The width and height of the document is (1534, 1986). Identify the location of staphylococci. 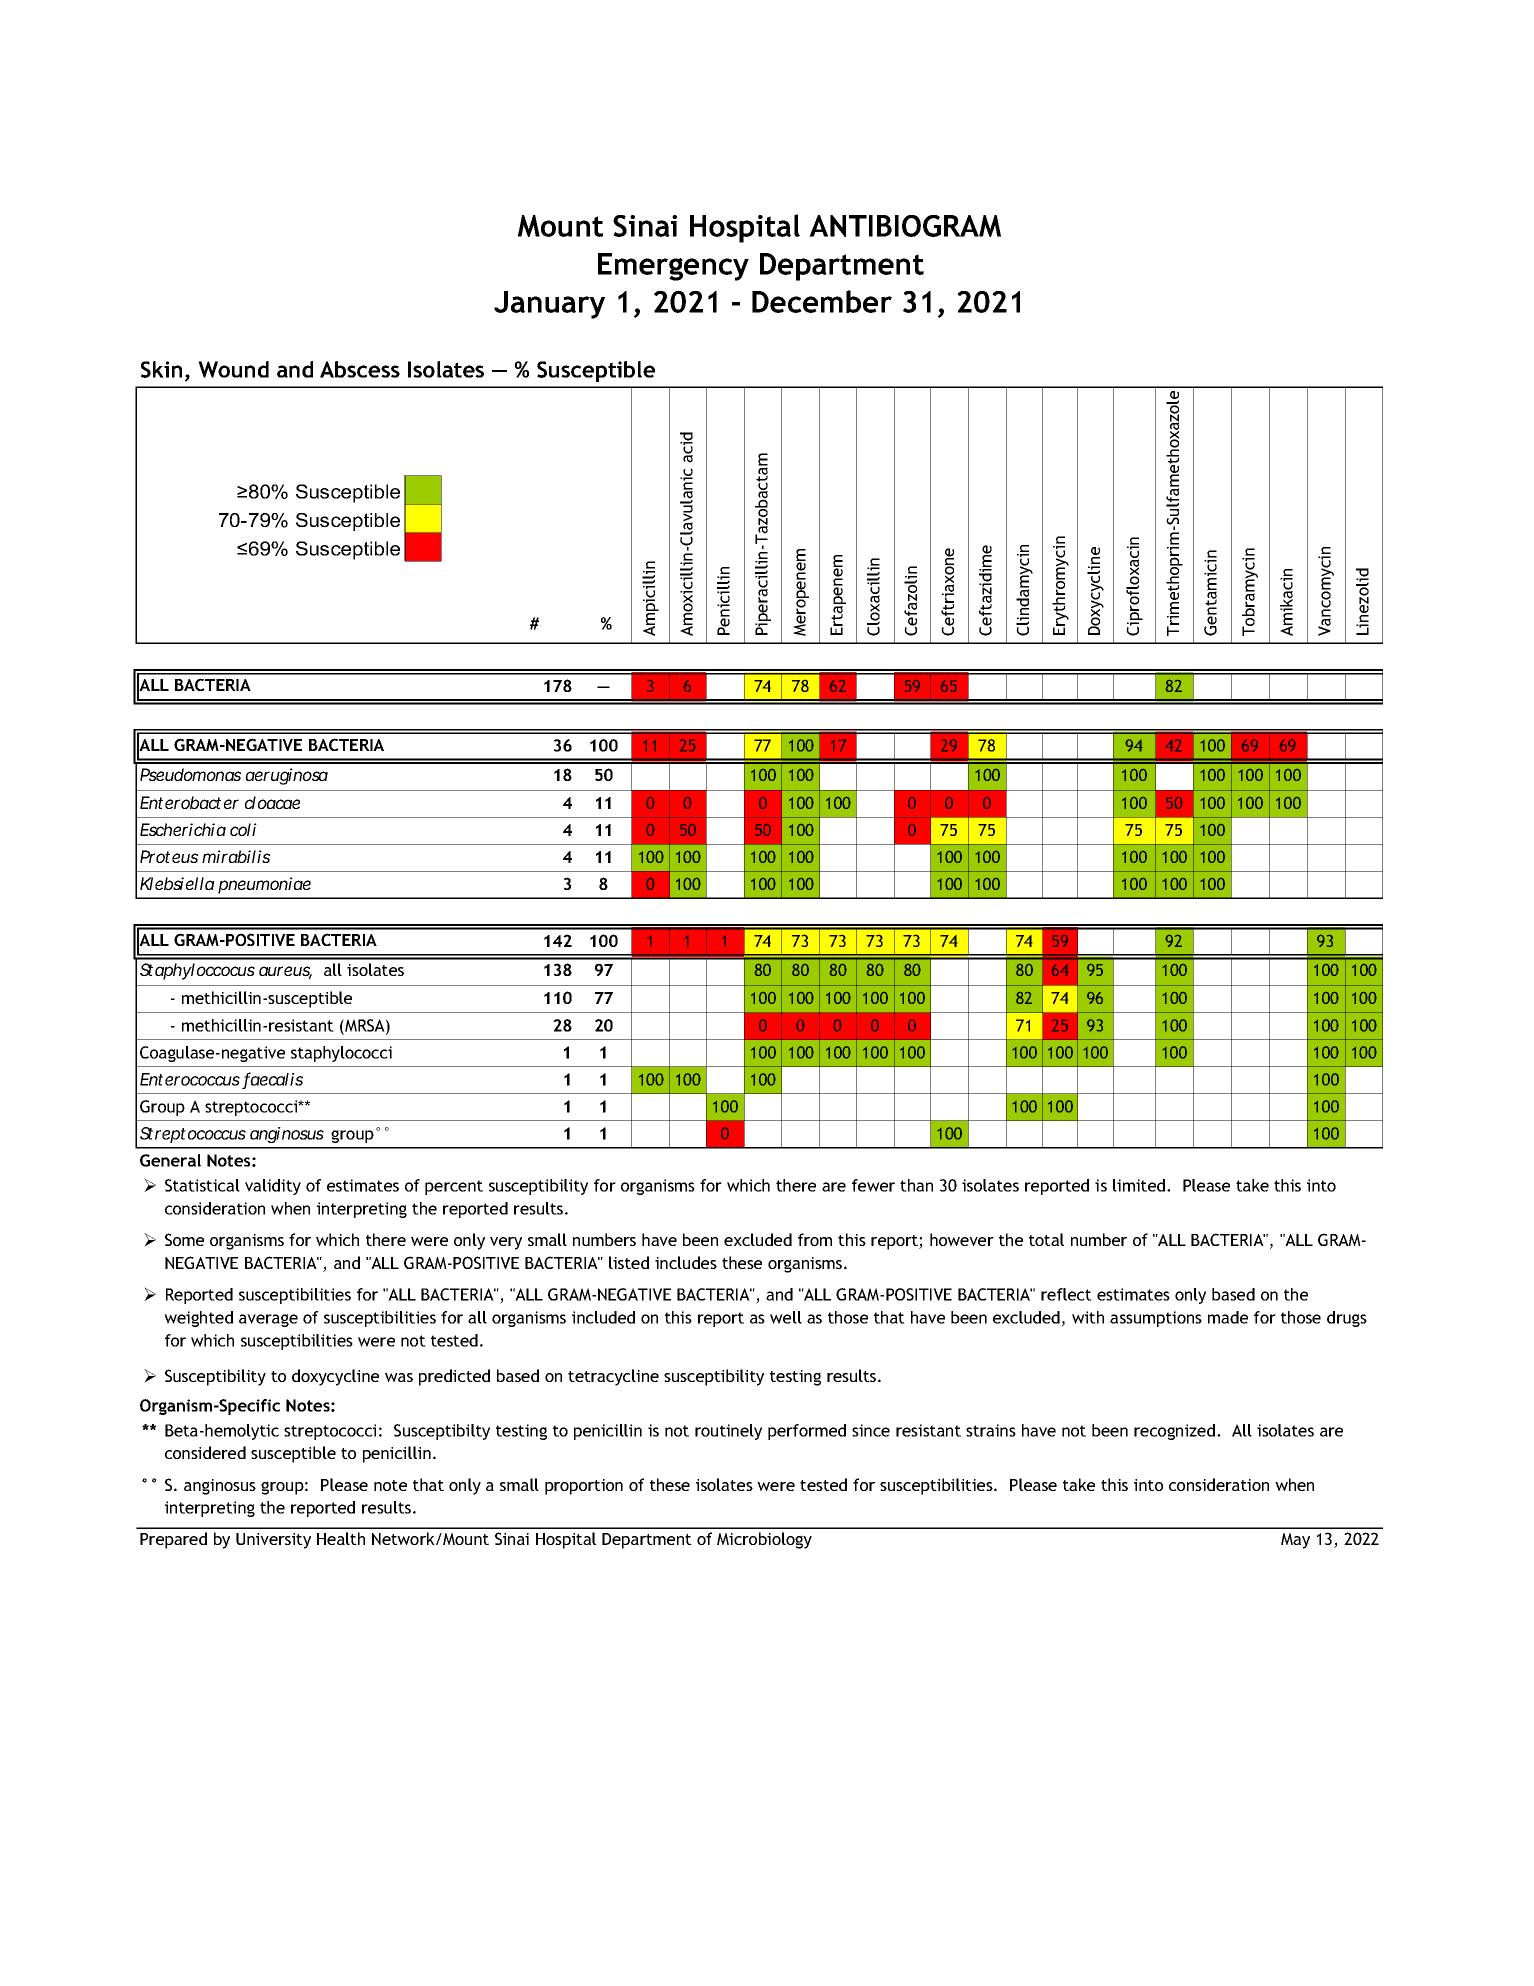
(341, 1054).
